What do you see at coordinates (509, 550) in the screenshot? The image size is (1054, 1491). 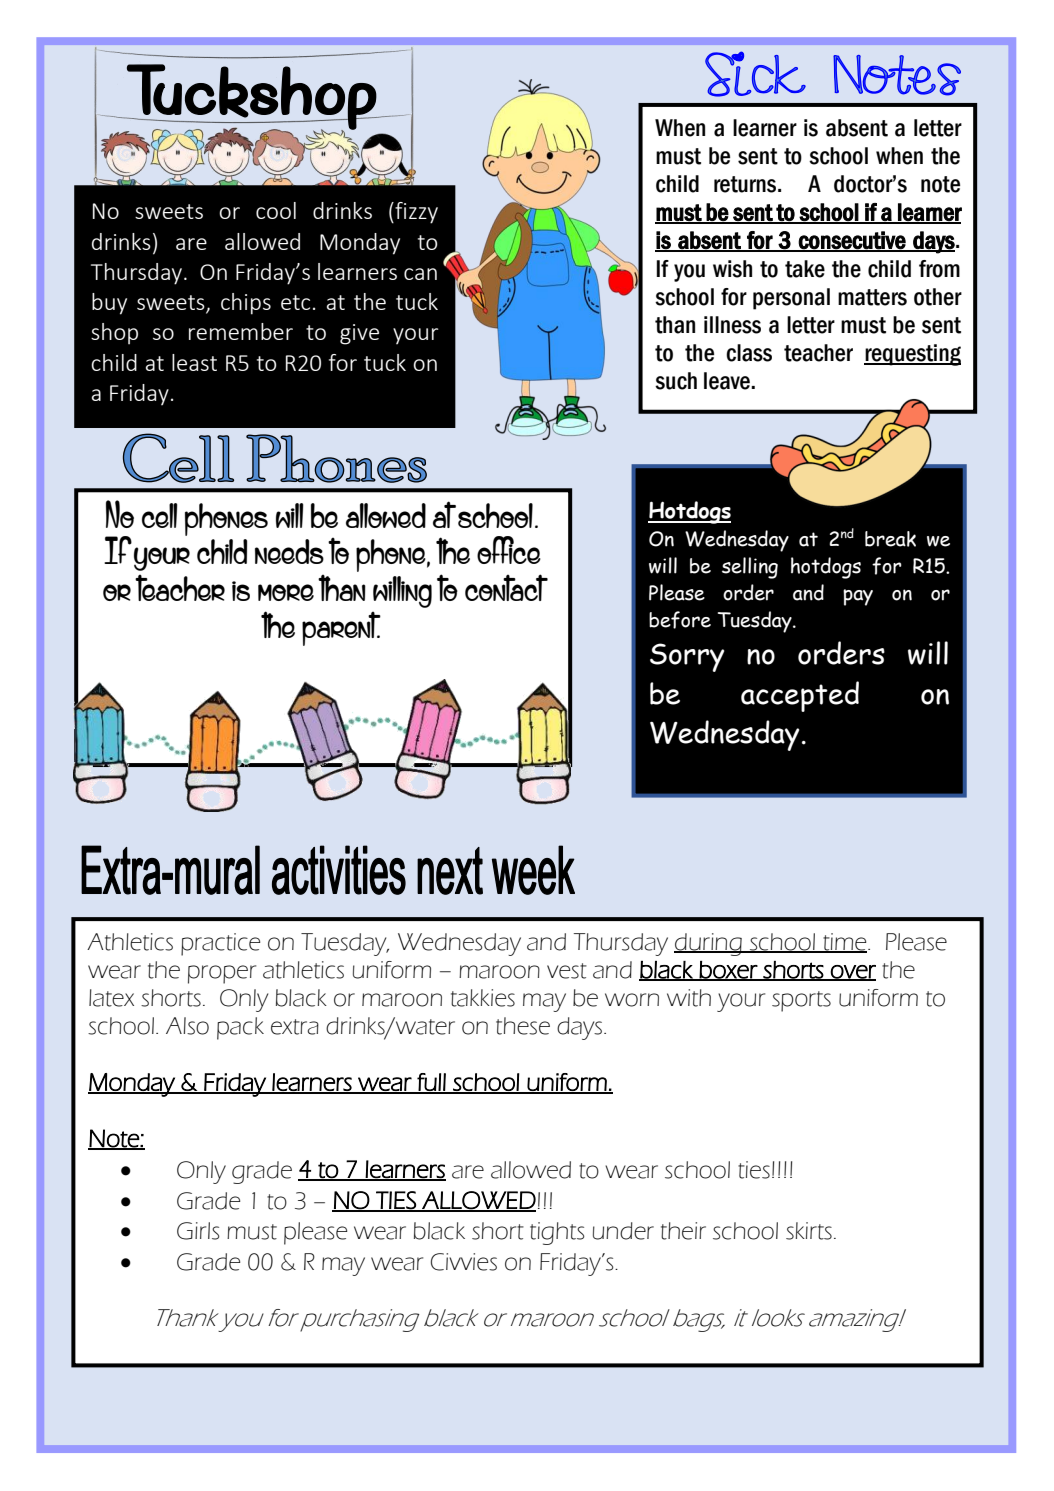 I see `office` at bounding box center [509, 550].
